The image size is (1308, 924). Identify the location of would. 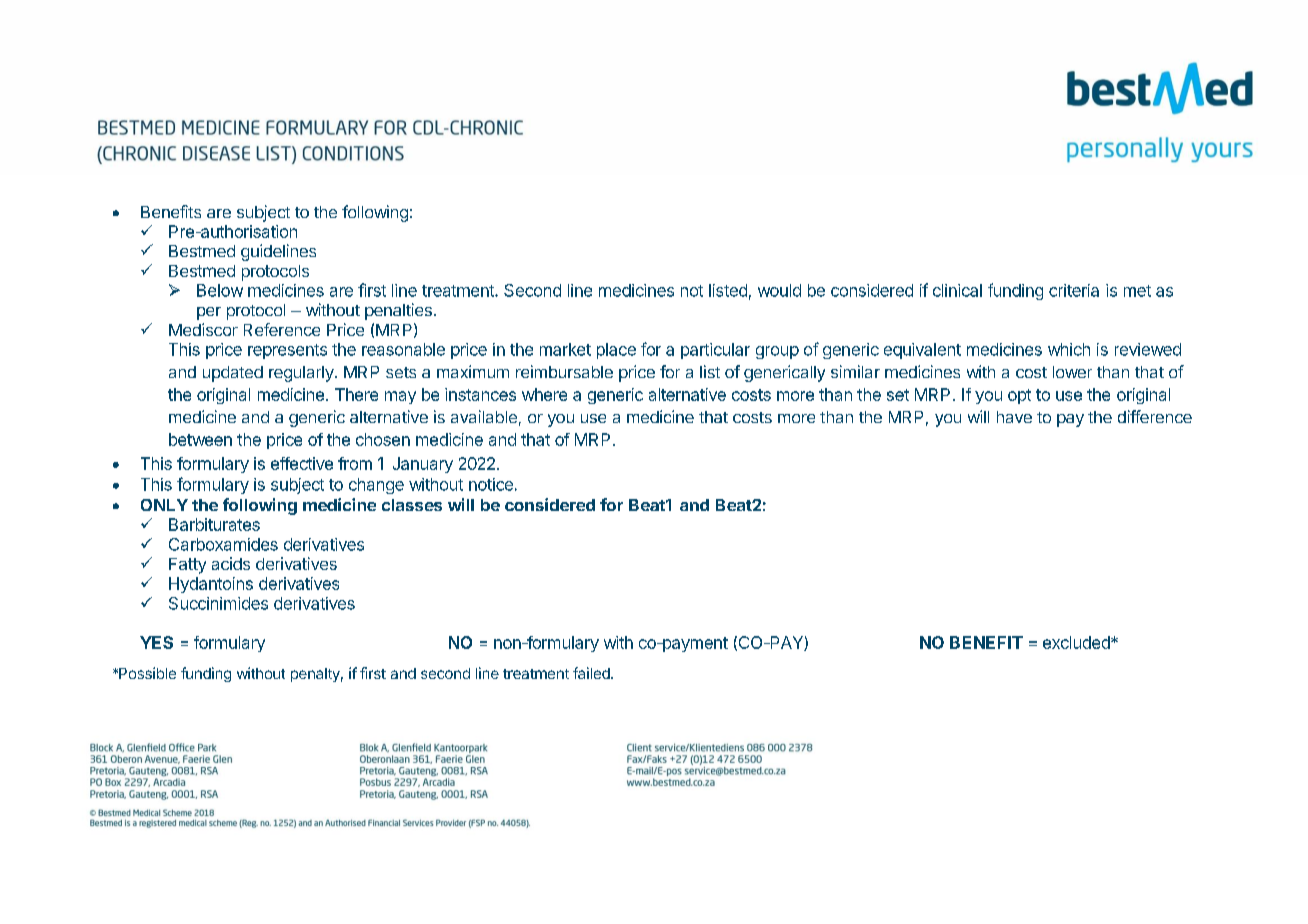
(779, 290).
